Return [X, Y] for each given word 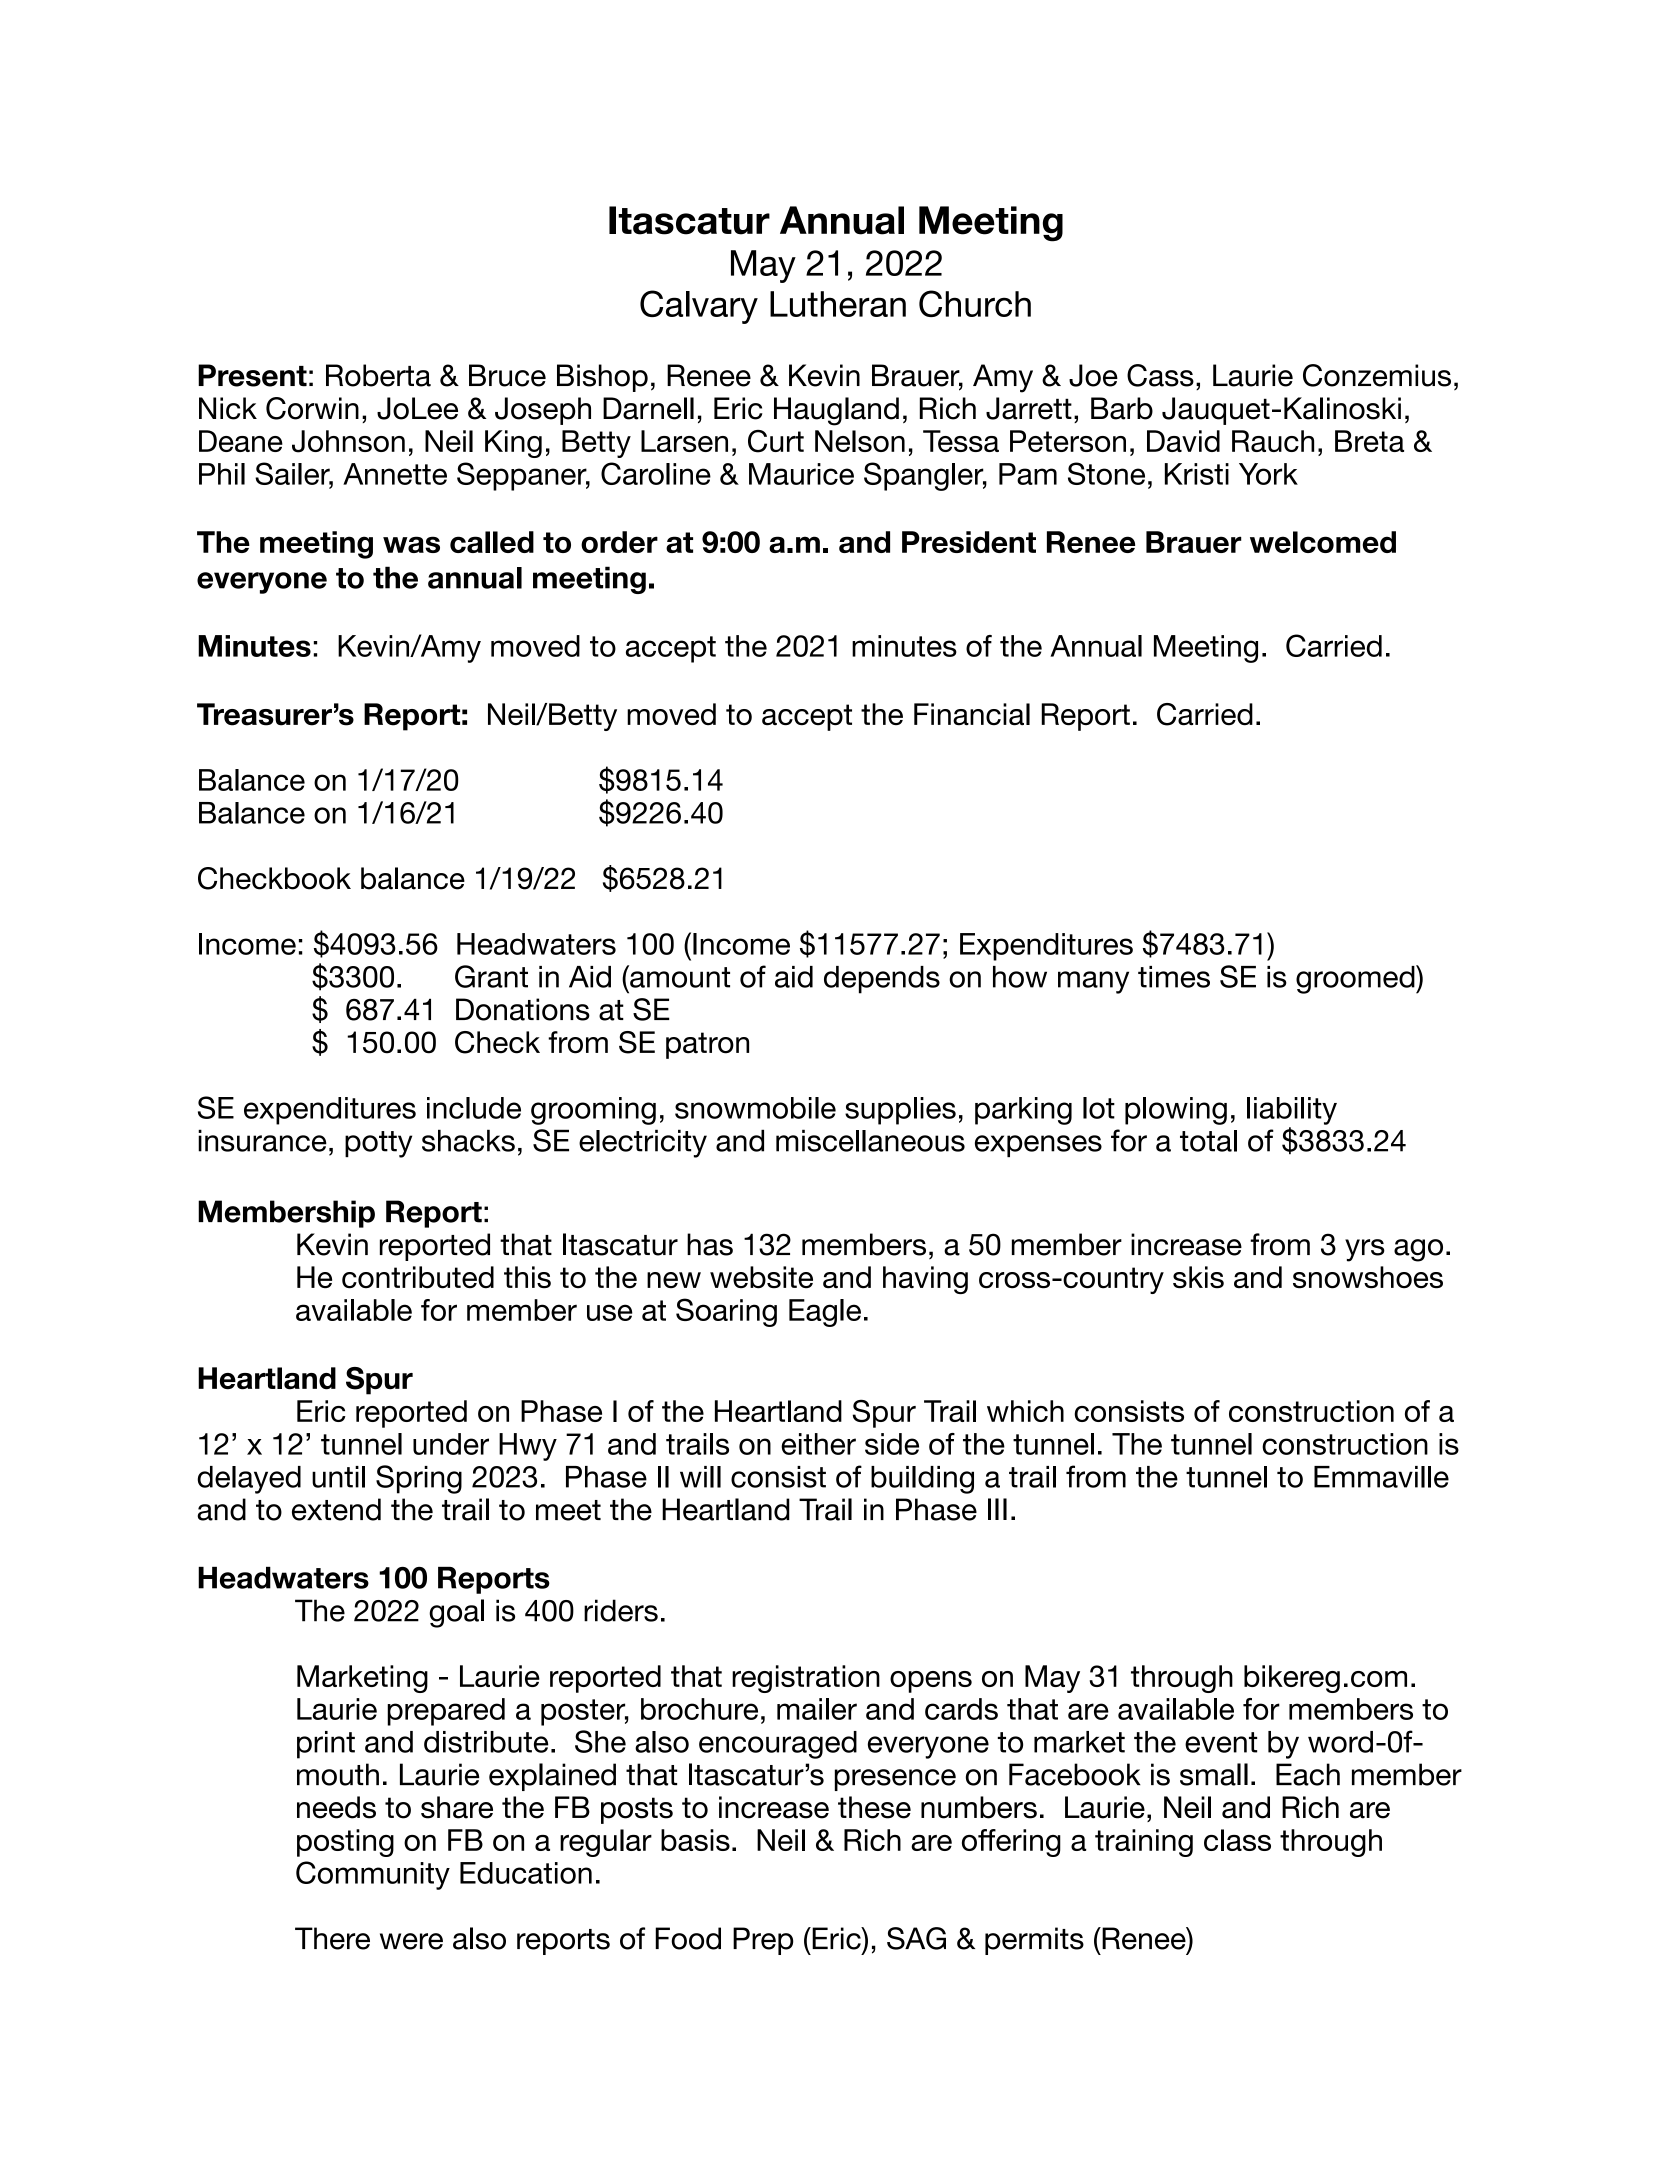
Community [373, 1875]
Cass [1160, 375]
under [451, 1444]
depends [882, 980]
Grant [491, 976]
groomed [1356, 979]
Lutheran [838, 304]
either [818, 1444]
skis [1198, 1277]
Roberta [378, 375]
